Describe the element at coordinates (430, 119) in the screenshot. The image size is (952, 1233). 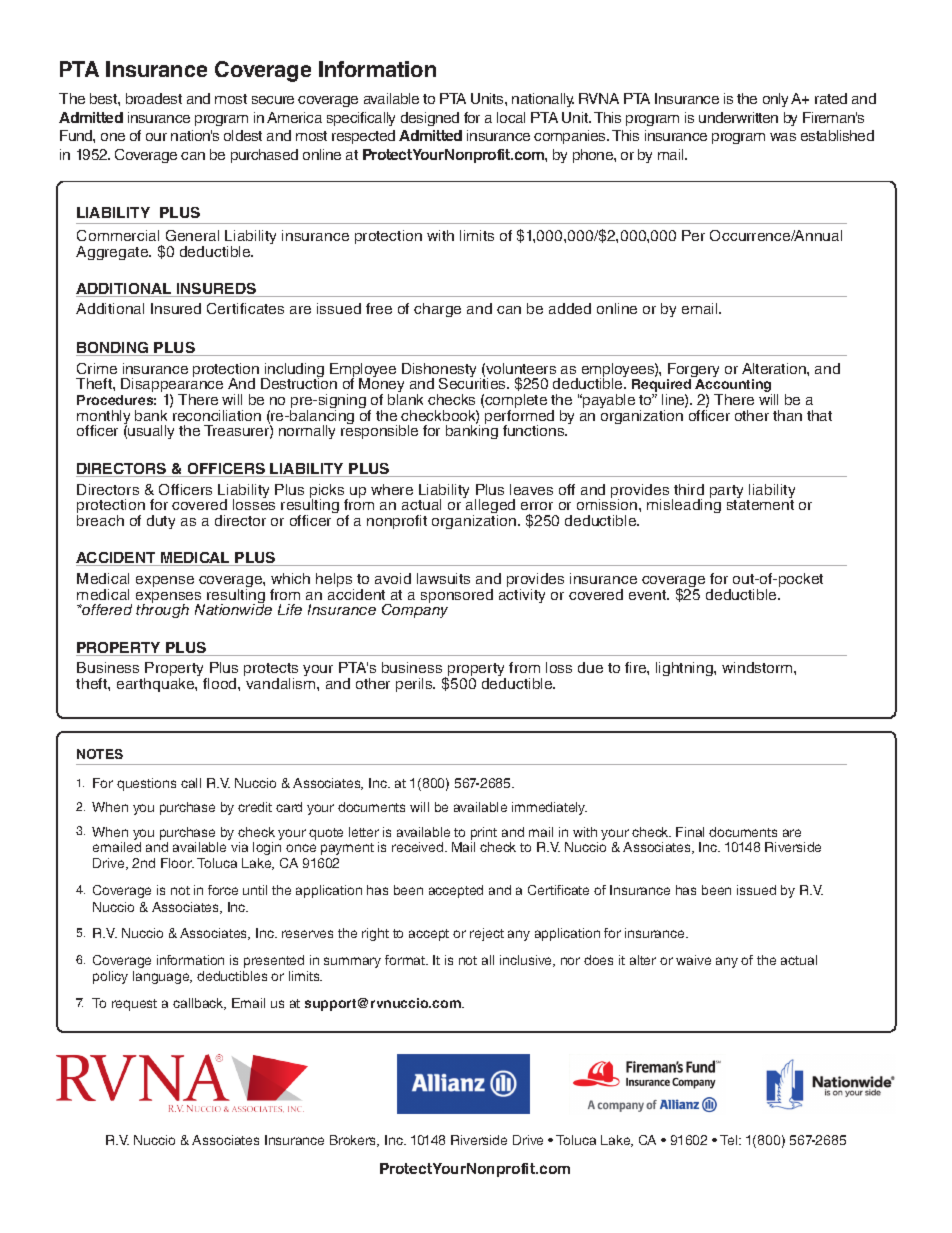
I see `designed` at that location.
